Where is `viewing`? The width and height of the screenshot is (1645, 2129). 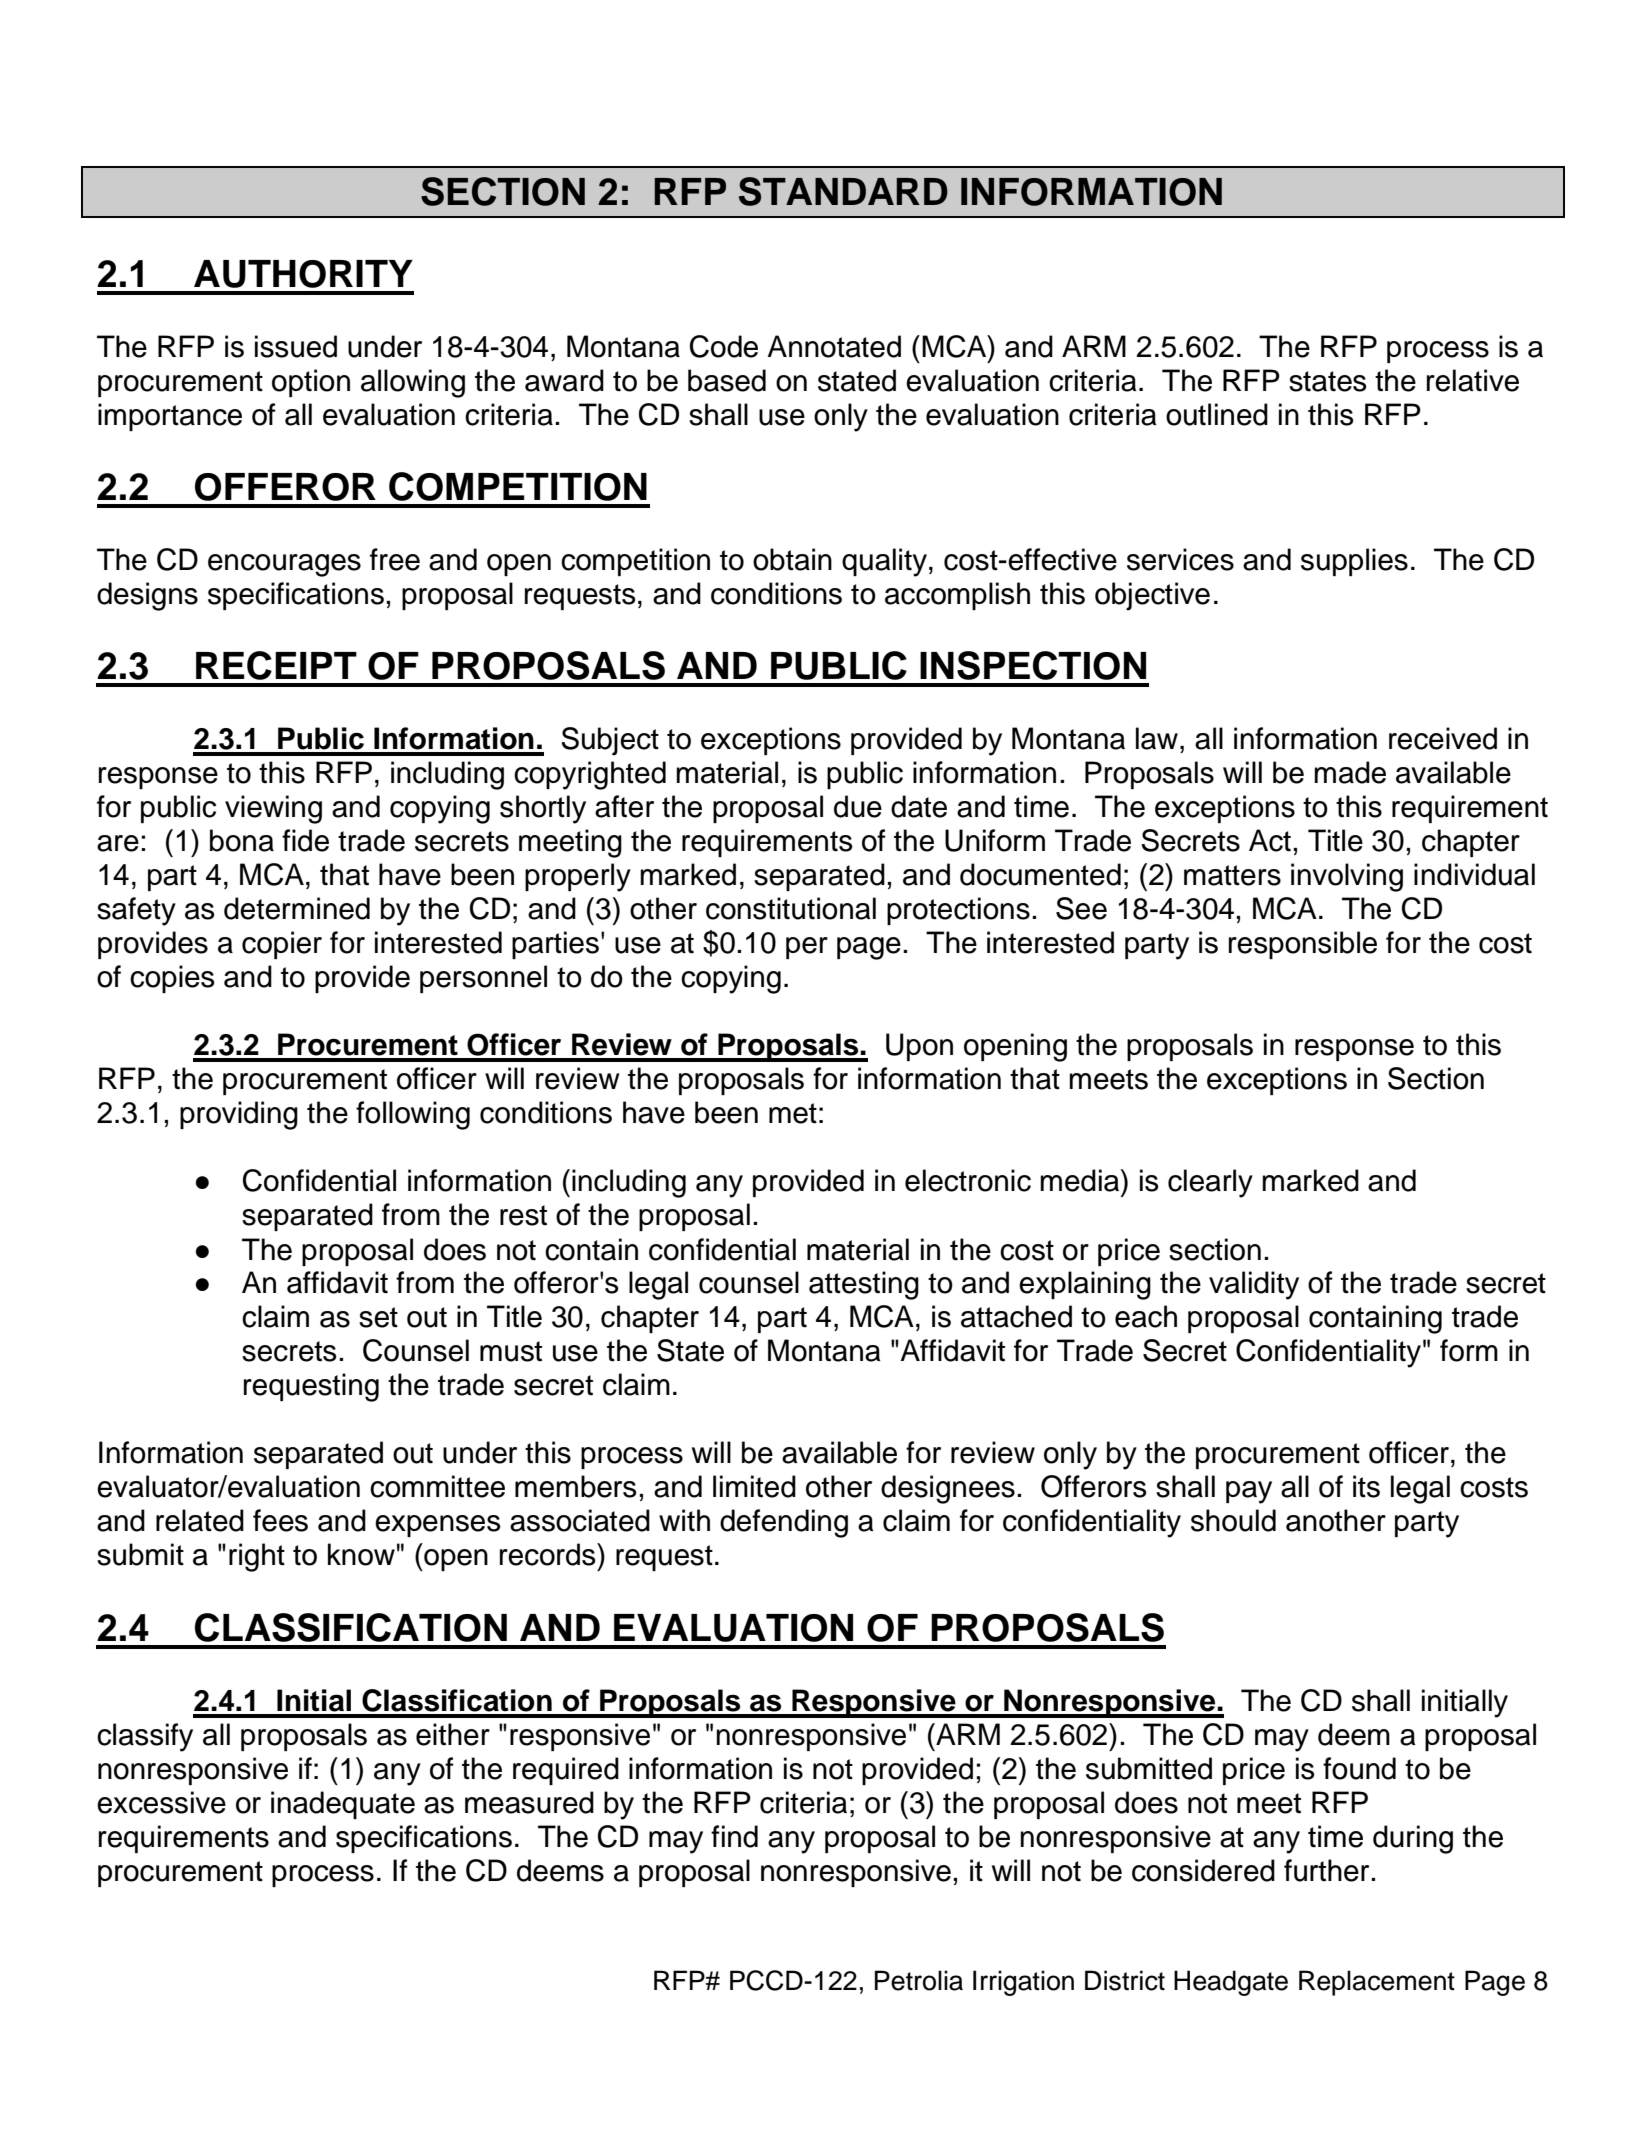
viewing is located at coordinates (273, 809).
